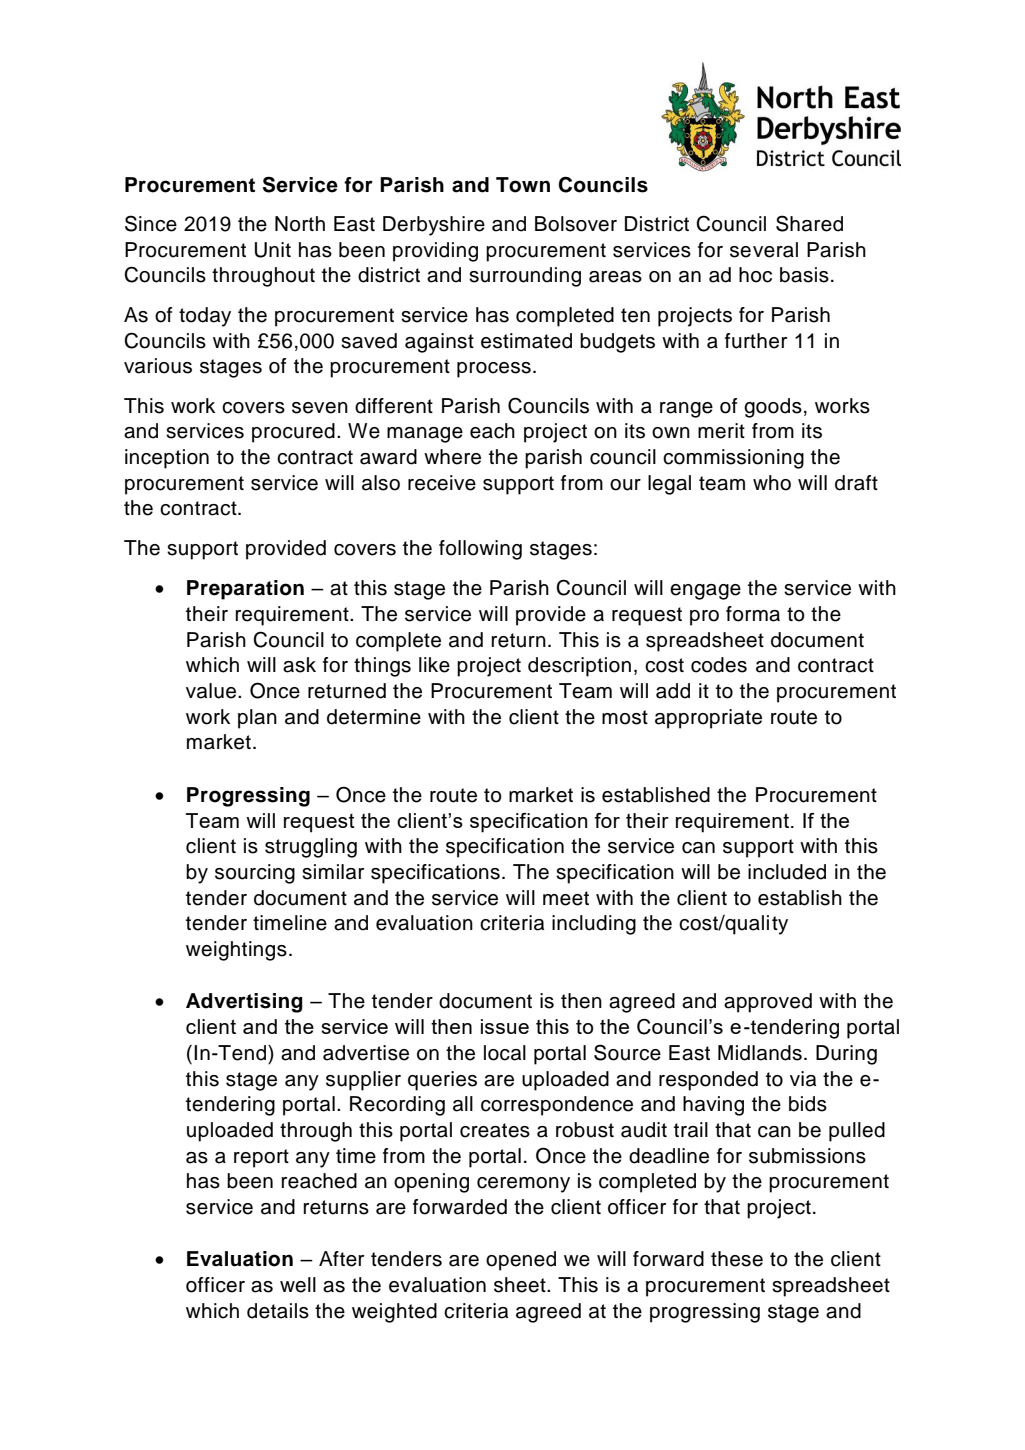 This document has width=1025, height=1450. I want to click on Unit, so click(273, 250).
